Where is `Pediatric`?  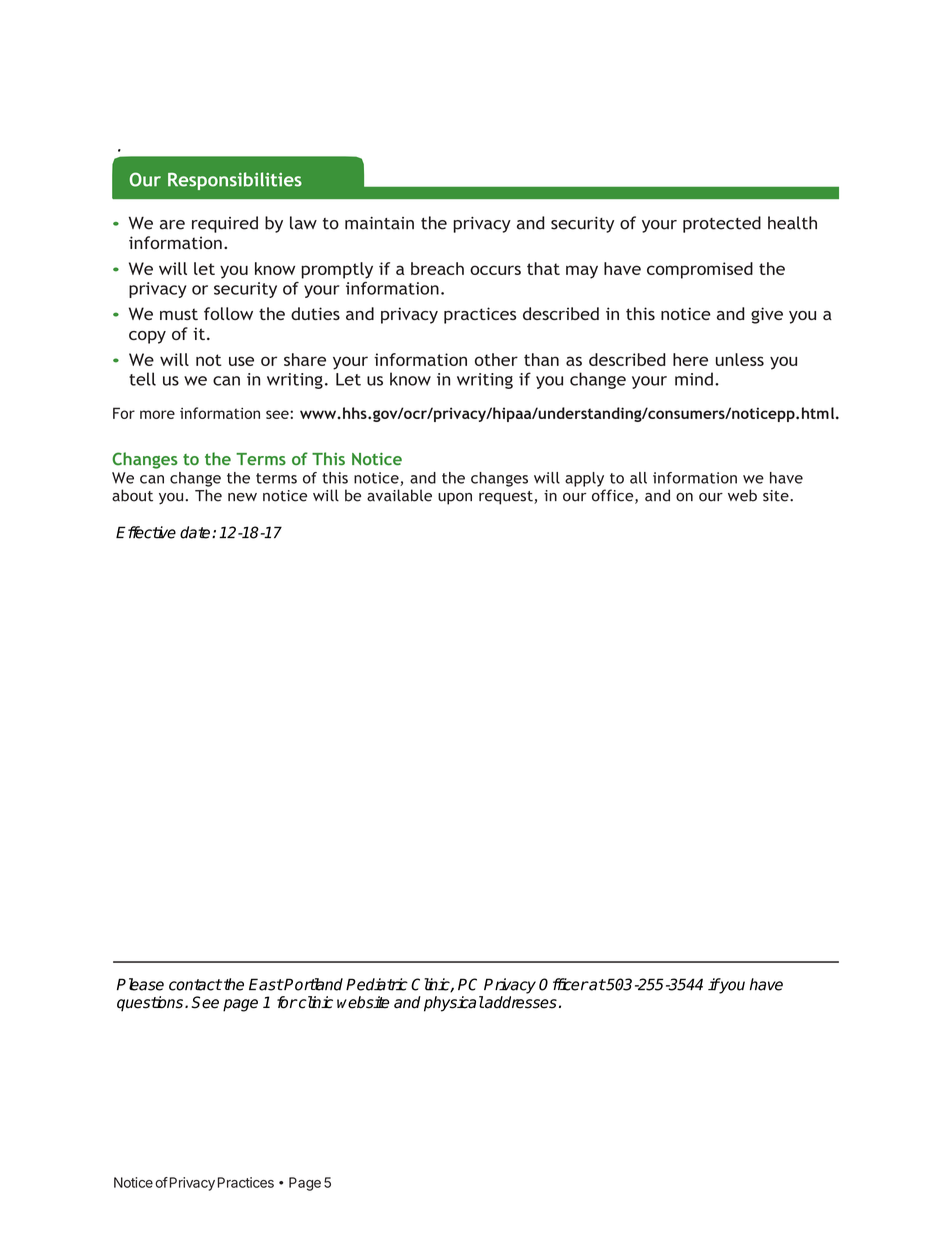 Pediatric is located at coordinates (377, 984).
